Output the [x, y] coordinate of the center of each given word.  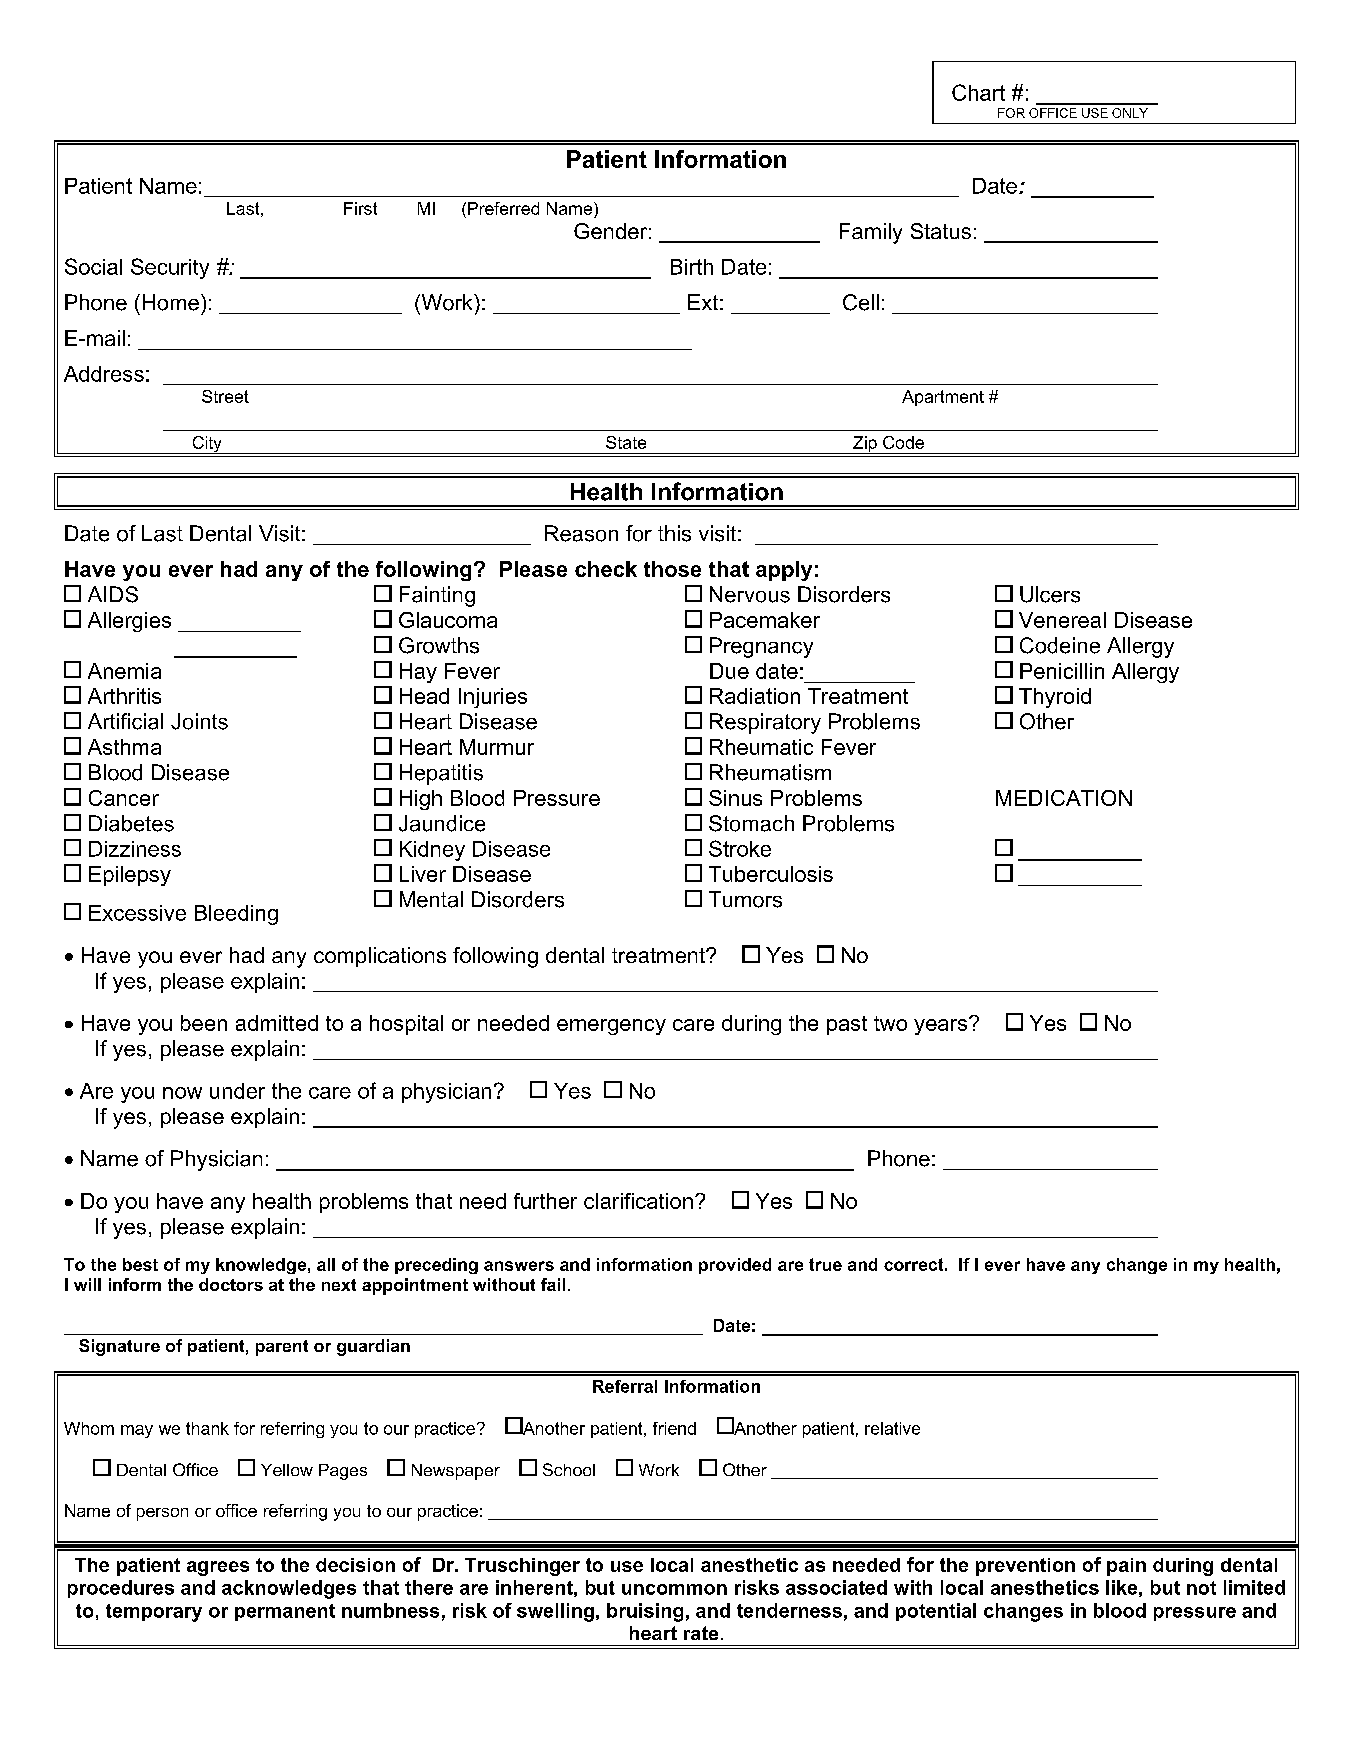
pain [1126, 1567]
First [360, 208]
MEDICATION [1064, 798]
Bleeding [236, 915]
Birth [692, 267]
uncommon [674, 1589]
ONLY [1130, 113]
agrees [218, 1568]
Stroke [740, 848]
